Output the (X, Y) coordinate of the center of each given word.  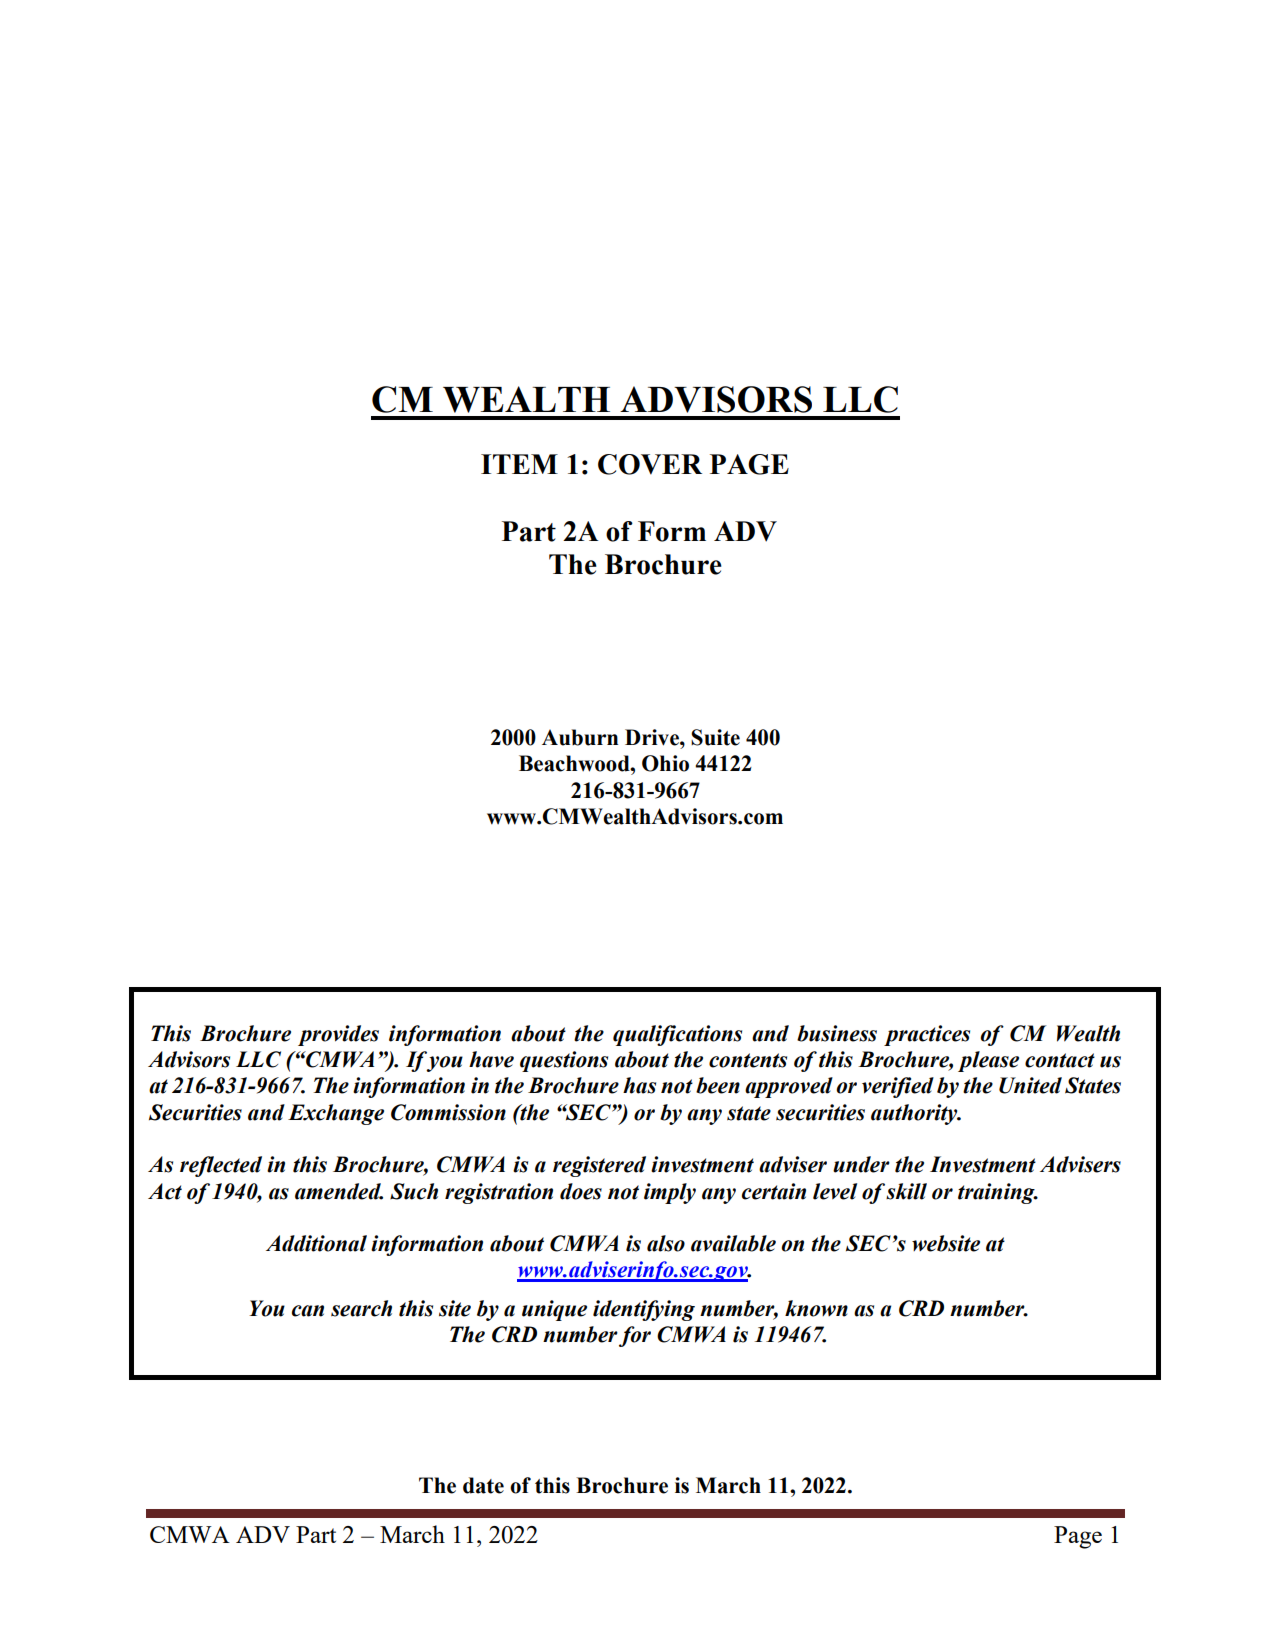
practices (927, 1035)
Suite (715, 737)
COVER (650, 464)
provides (338, 1035)
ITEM (519, 464)
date (483, 1485)
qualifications (677, 1035)
